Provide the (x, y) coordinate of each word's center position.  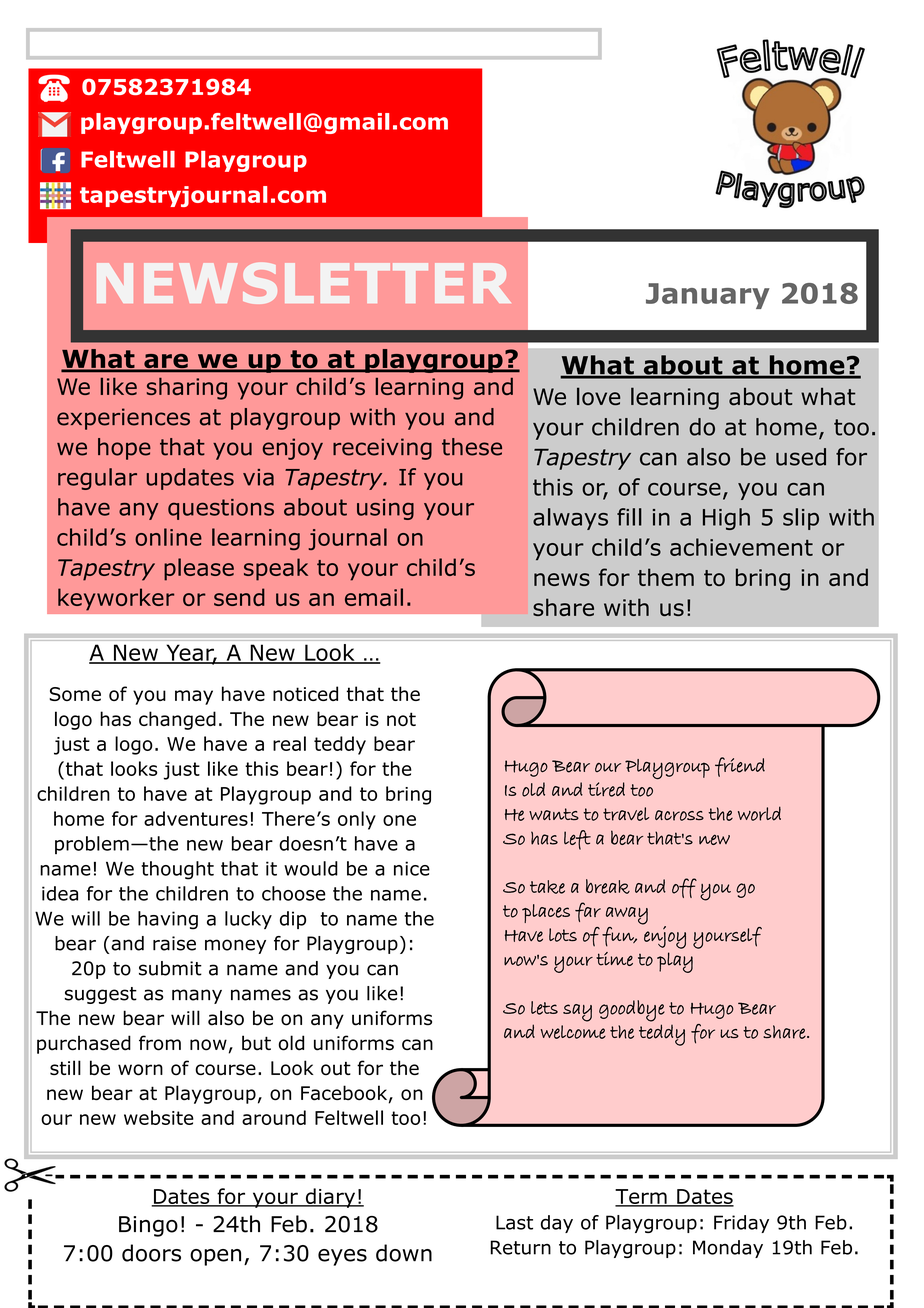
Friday (741, 1224)
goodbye (632, 1011)
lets (544, 1008)
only (357, 820)
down (404, 1253)
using (385, 509)
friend (740, 767)
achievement (741, 547)
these (472, 447)
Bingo (148, 1226)
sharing (187, 389)
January (708, 296)
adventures (196, 818)
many (197, 996)
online (168, 537)
